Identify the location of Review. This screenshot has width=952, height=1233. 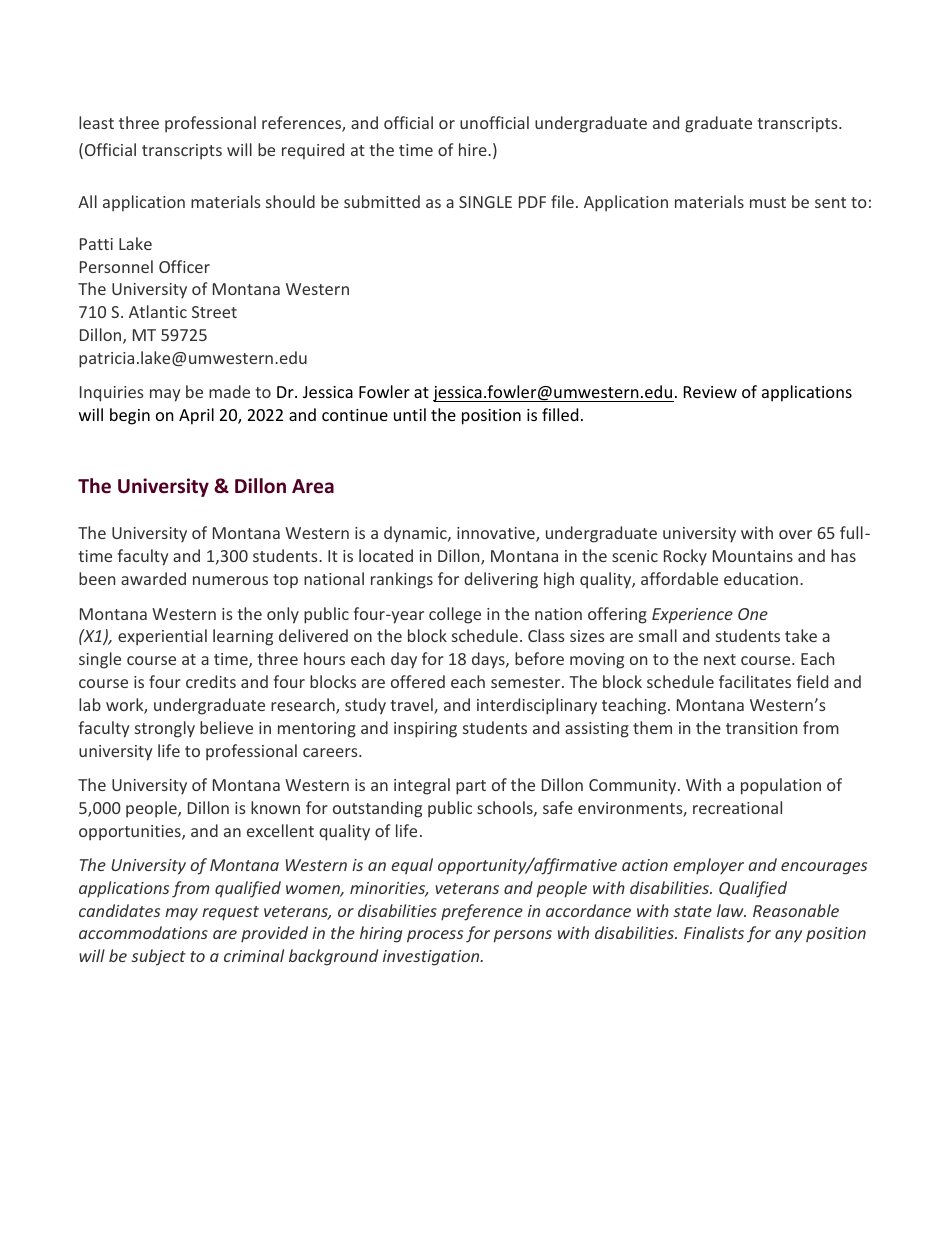
(710, 392).
